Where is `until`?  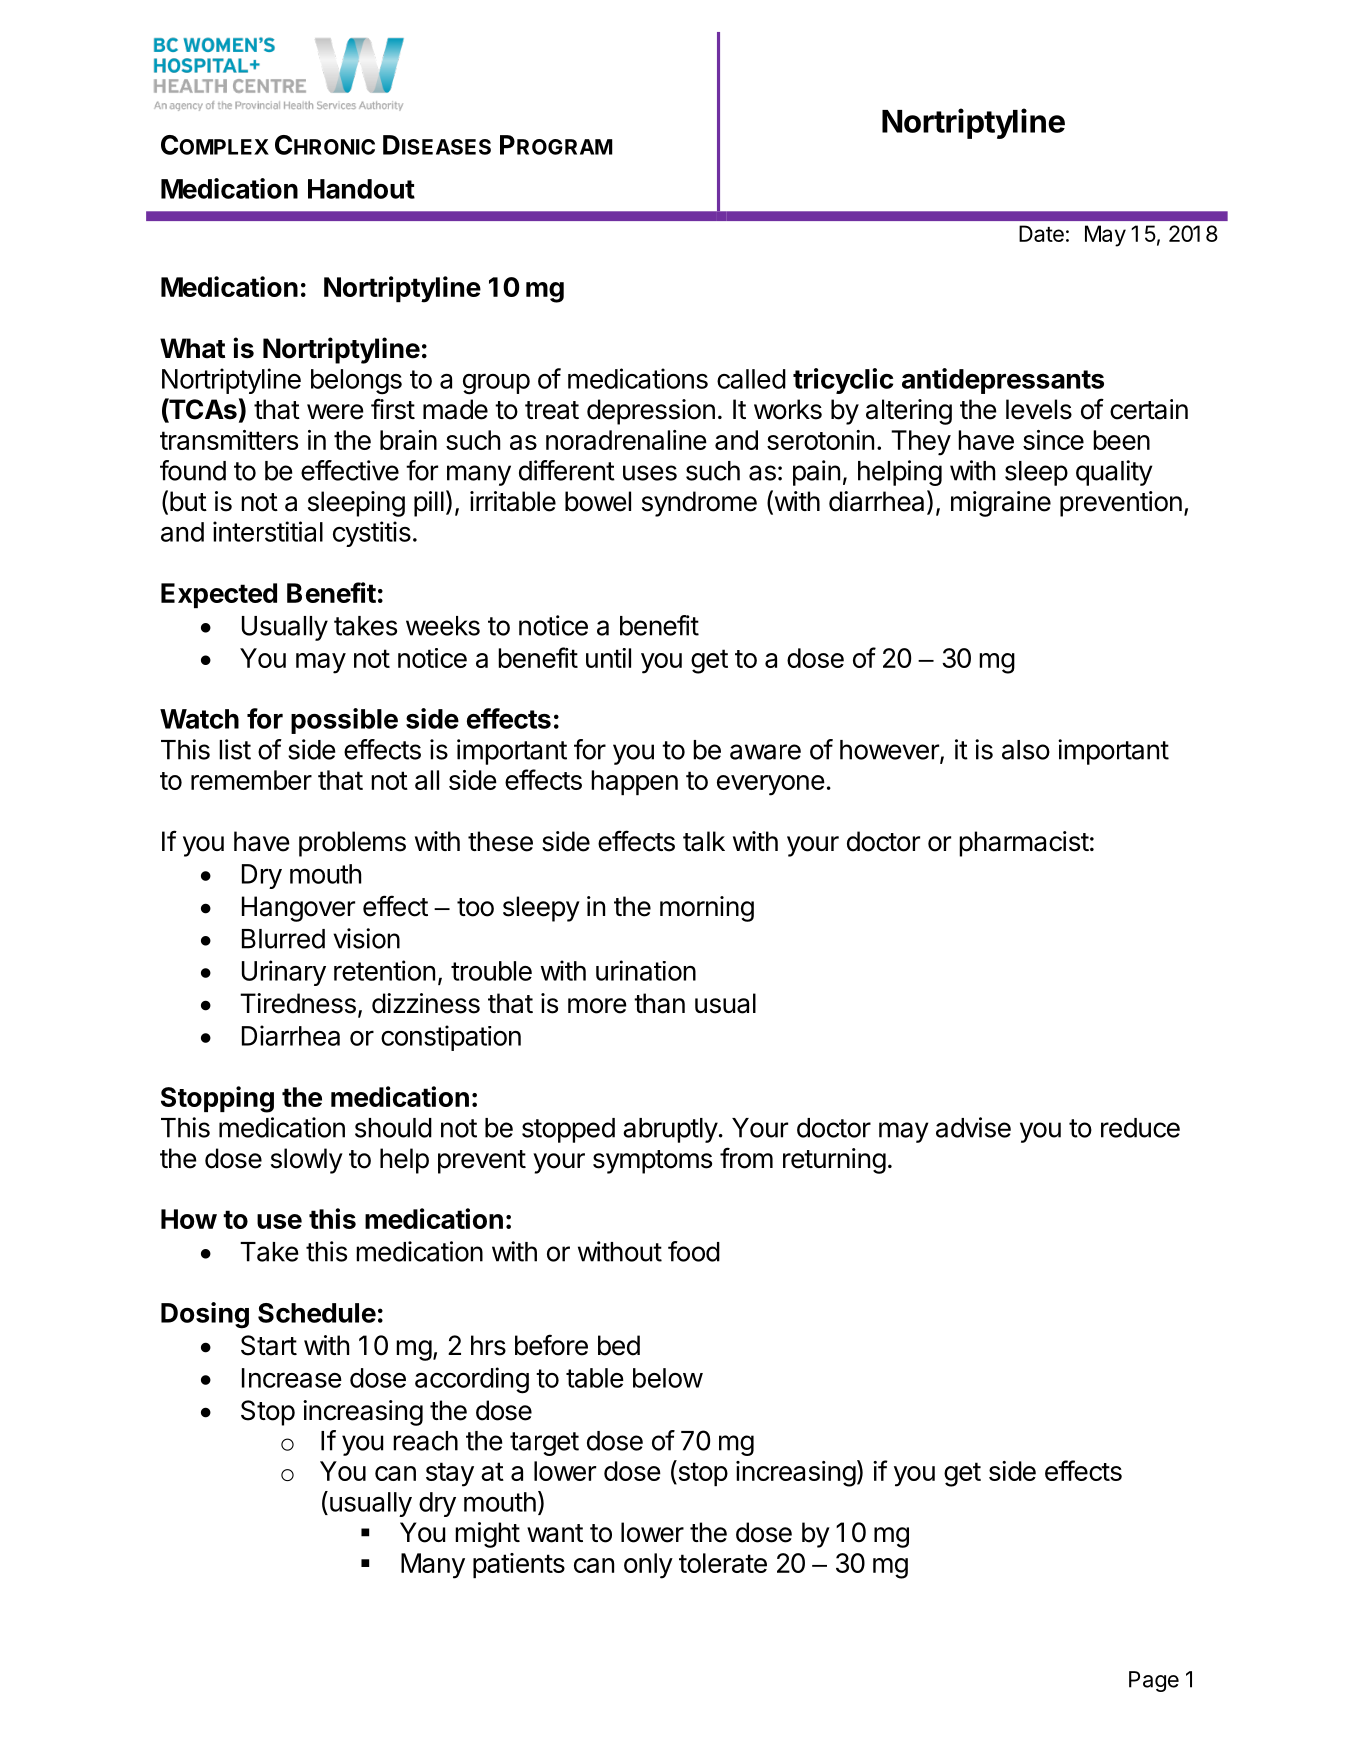 until is located at coordinates (608, 658).
